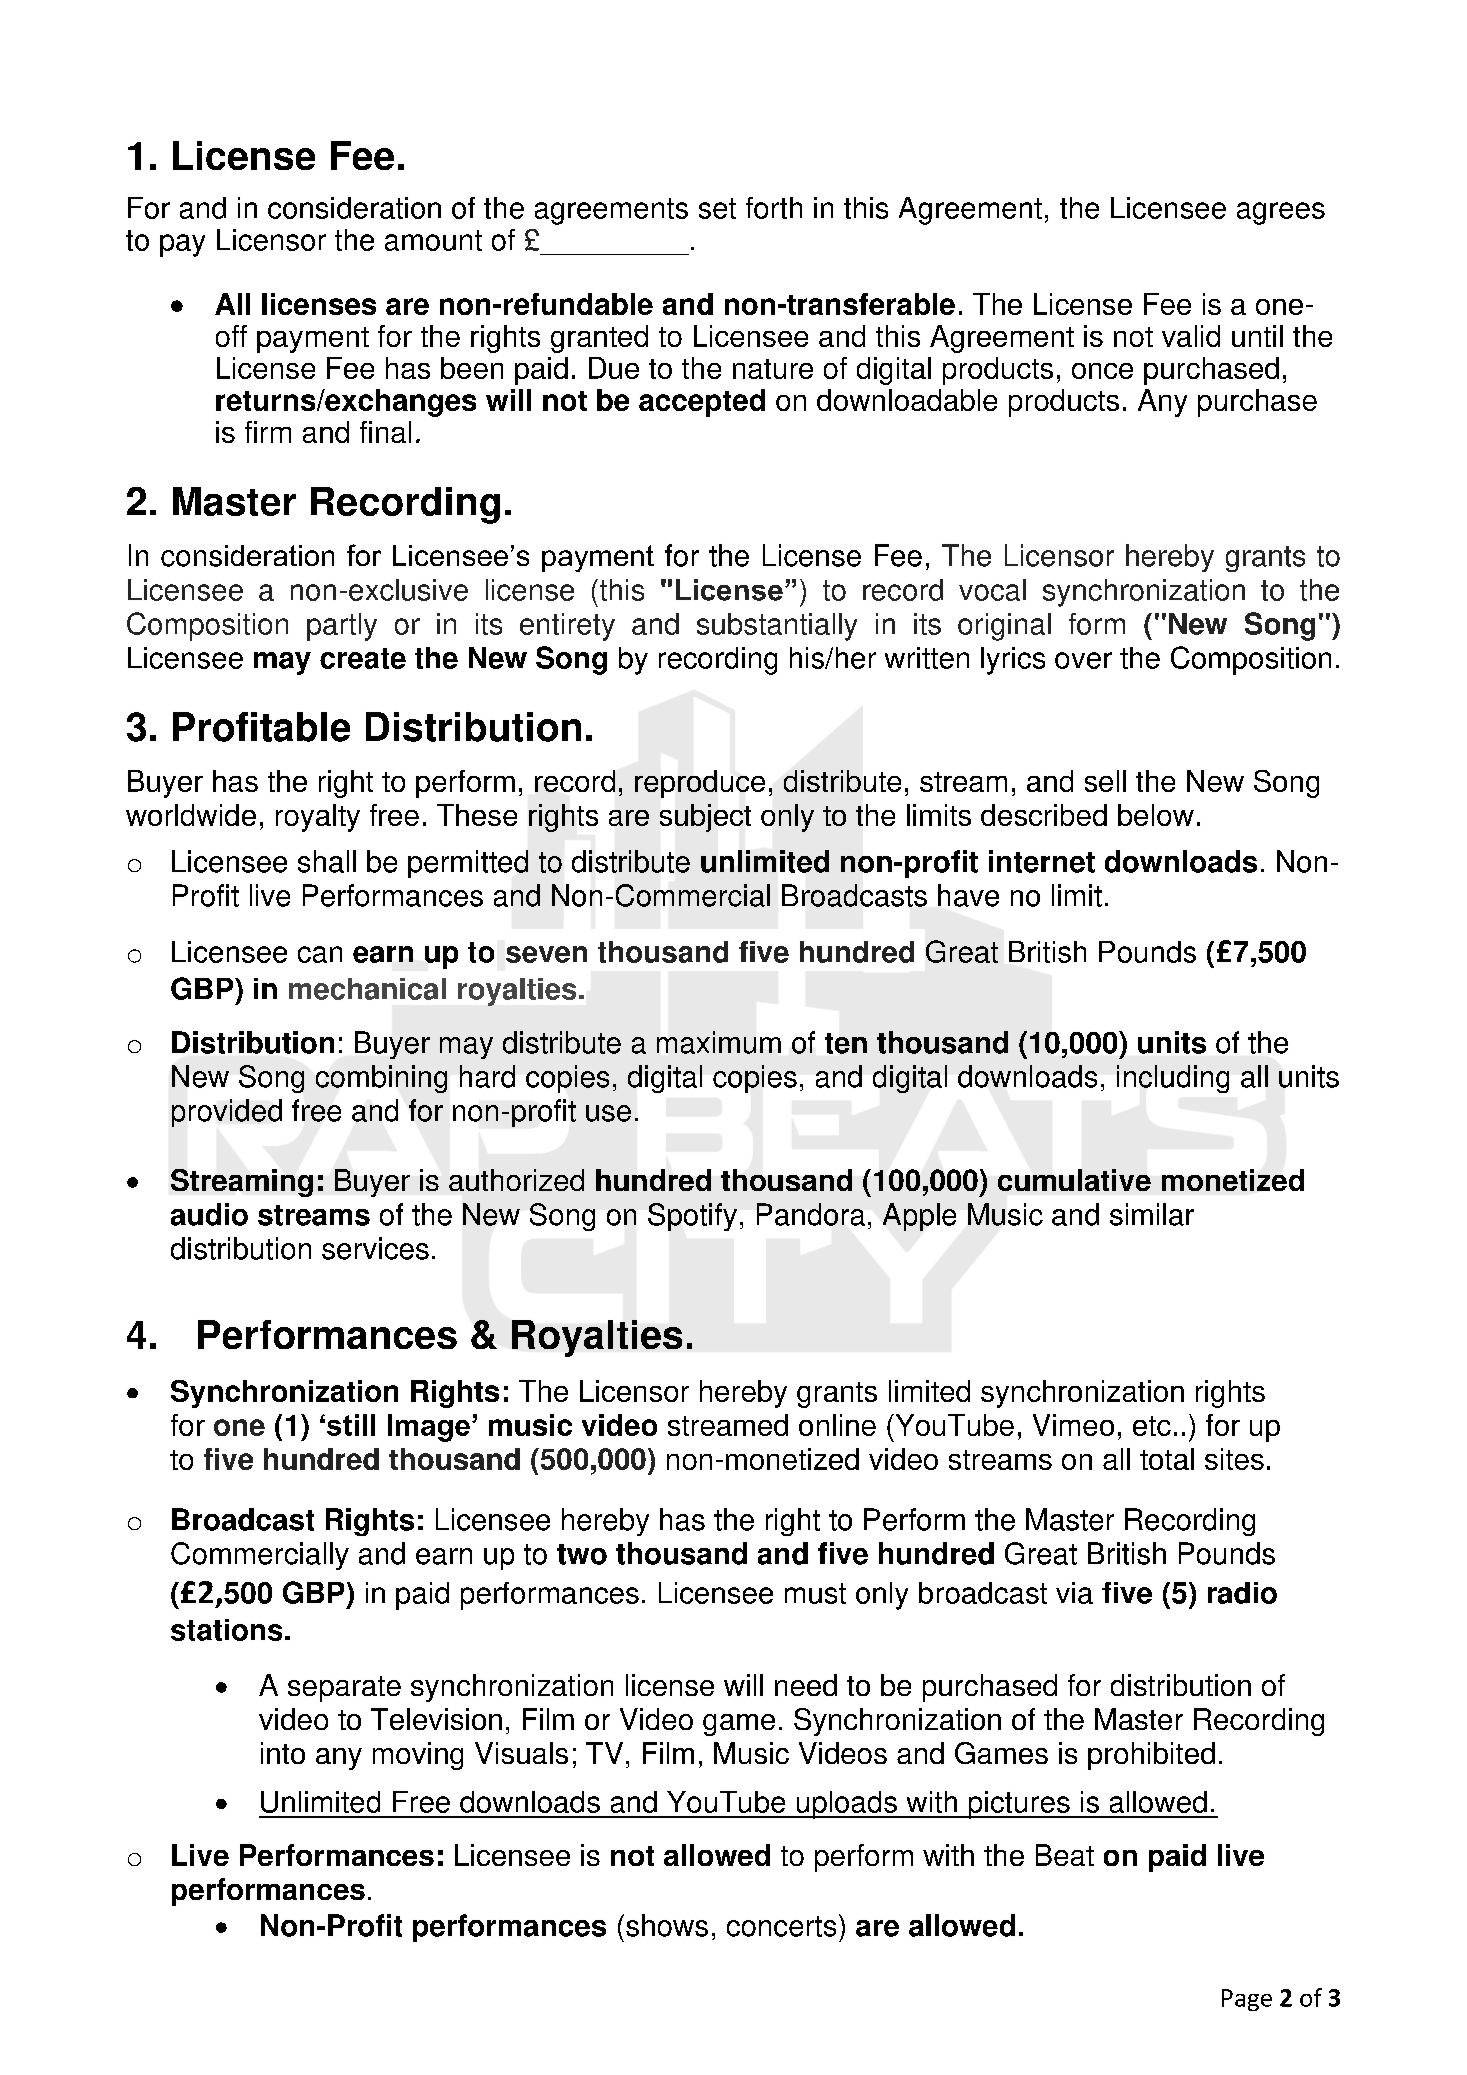 Image resolution: width=1467 pixels, height=2075 pixels. I want to click on stations, so click(226, 1630).
